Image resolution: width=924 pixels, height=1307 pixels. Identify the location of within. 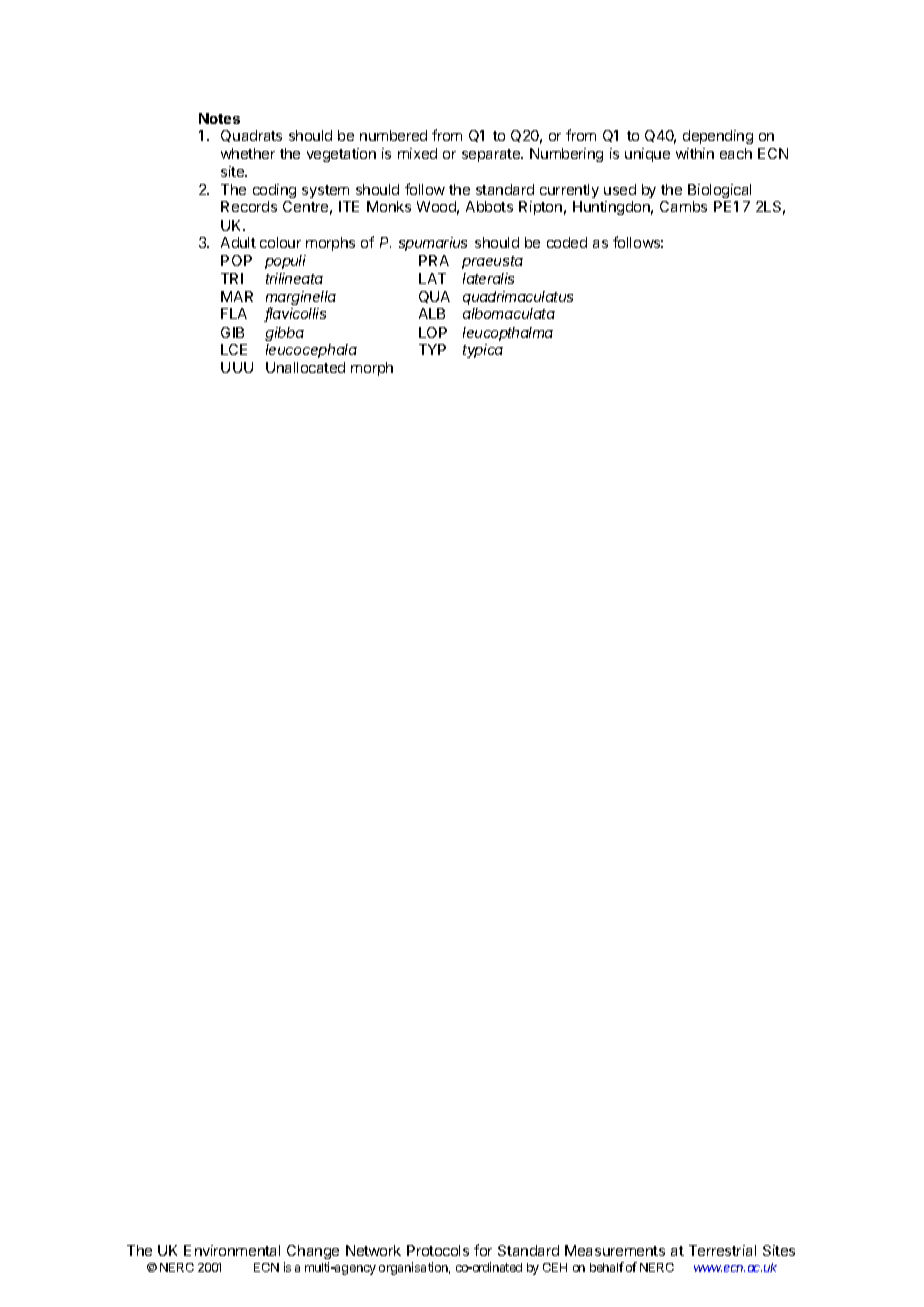
(695, 153).
